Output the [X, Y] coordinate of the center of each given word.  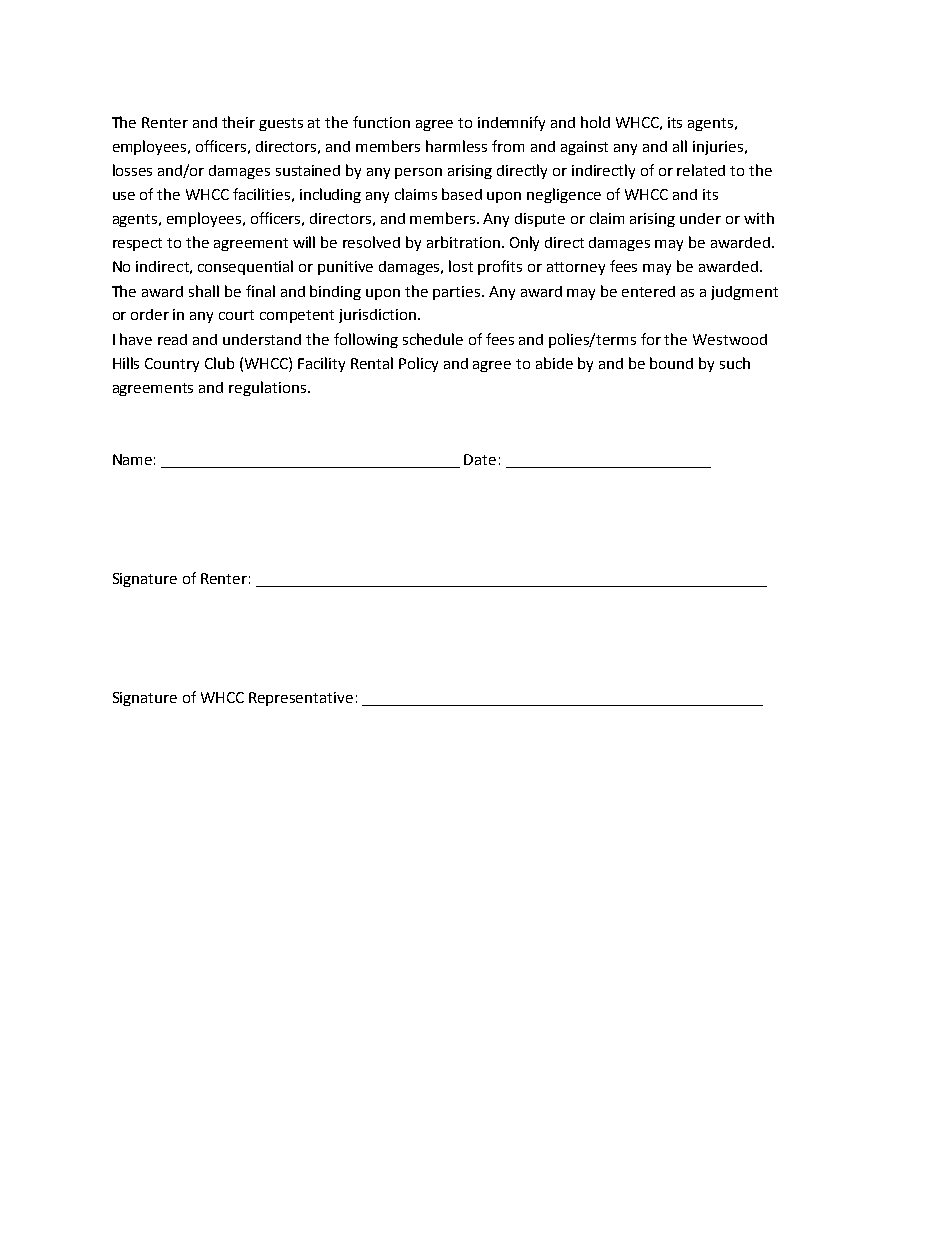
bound [671, 363]
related [701, 170]
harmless [456, 146]
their [238, 122]
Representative [301, 699]
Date [480, 459]
